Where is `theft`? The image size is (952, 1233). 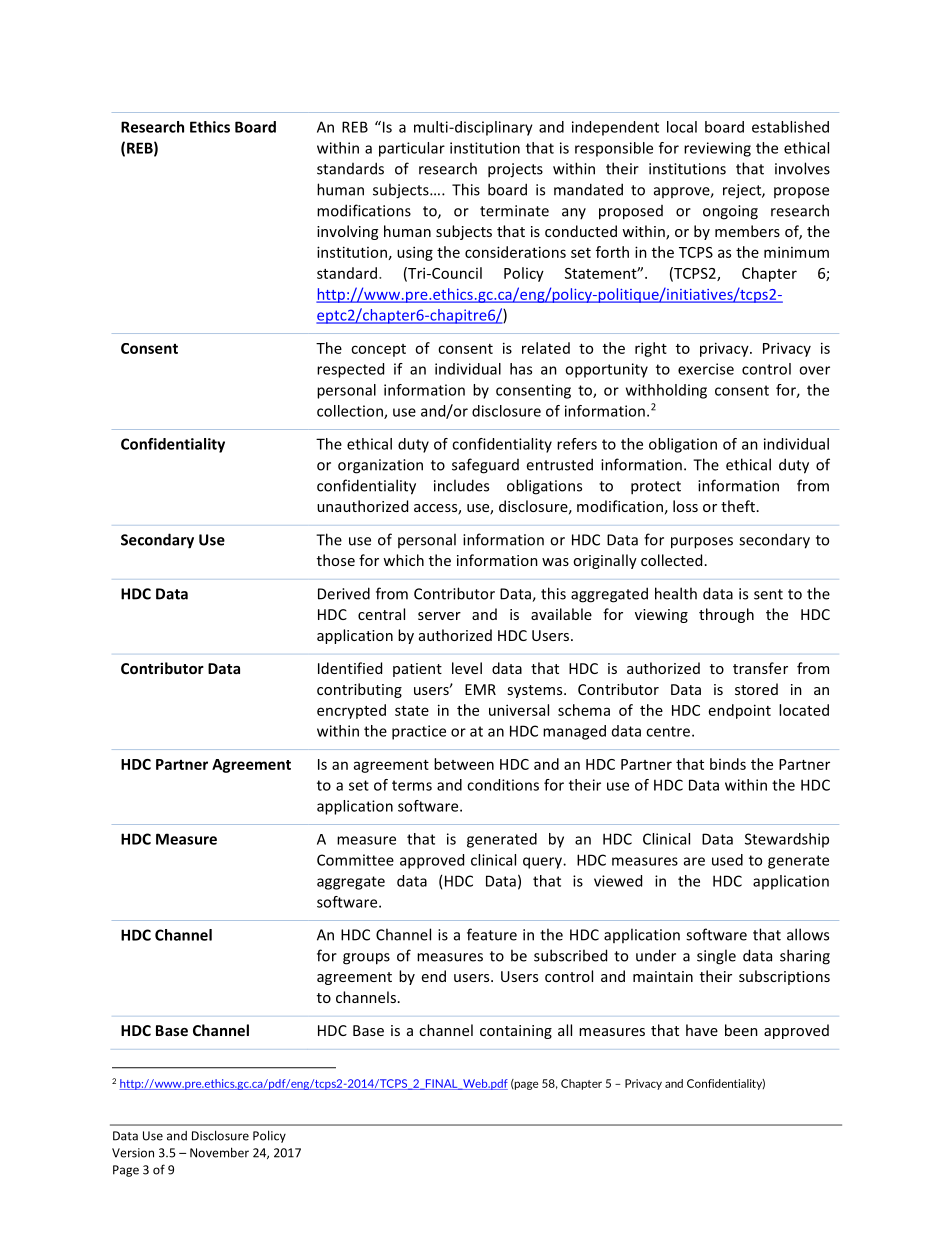 theft is located at coordinates (738, 506).
